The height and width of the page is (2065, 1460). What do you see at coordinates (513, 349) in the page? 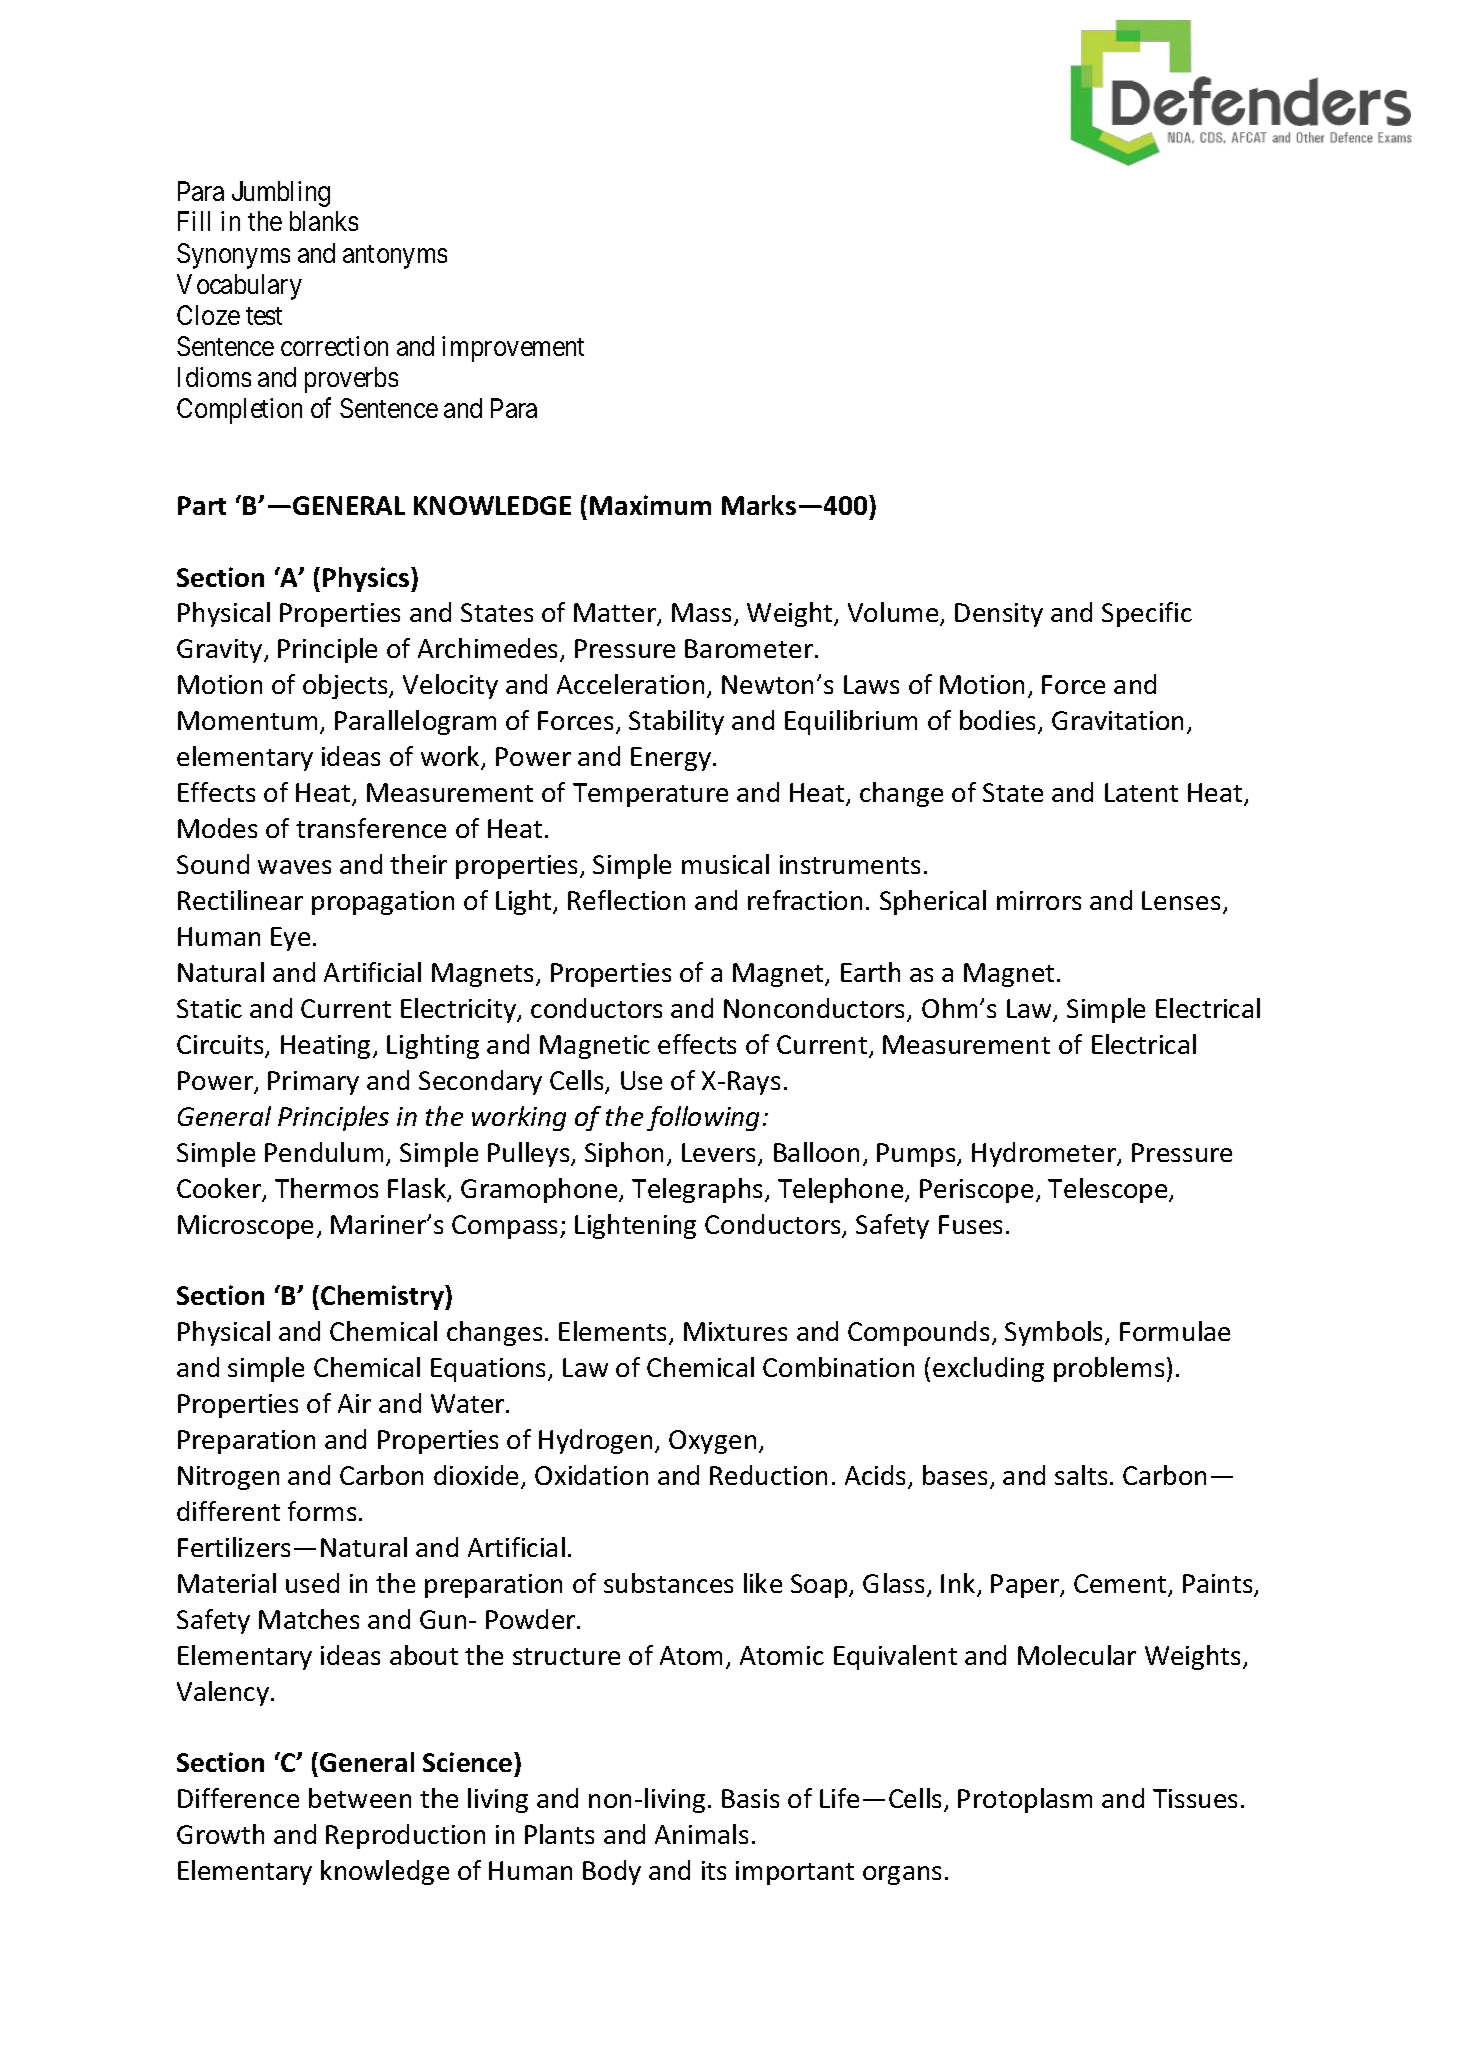
I see `improvement` at bounding box center [513, 349].
